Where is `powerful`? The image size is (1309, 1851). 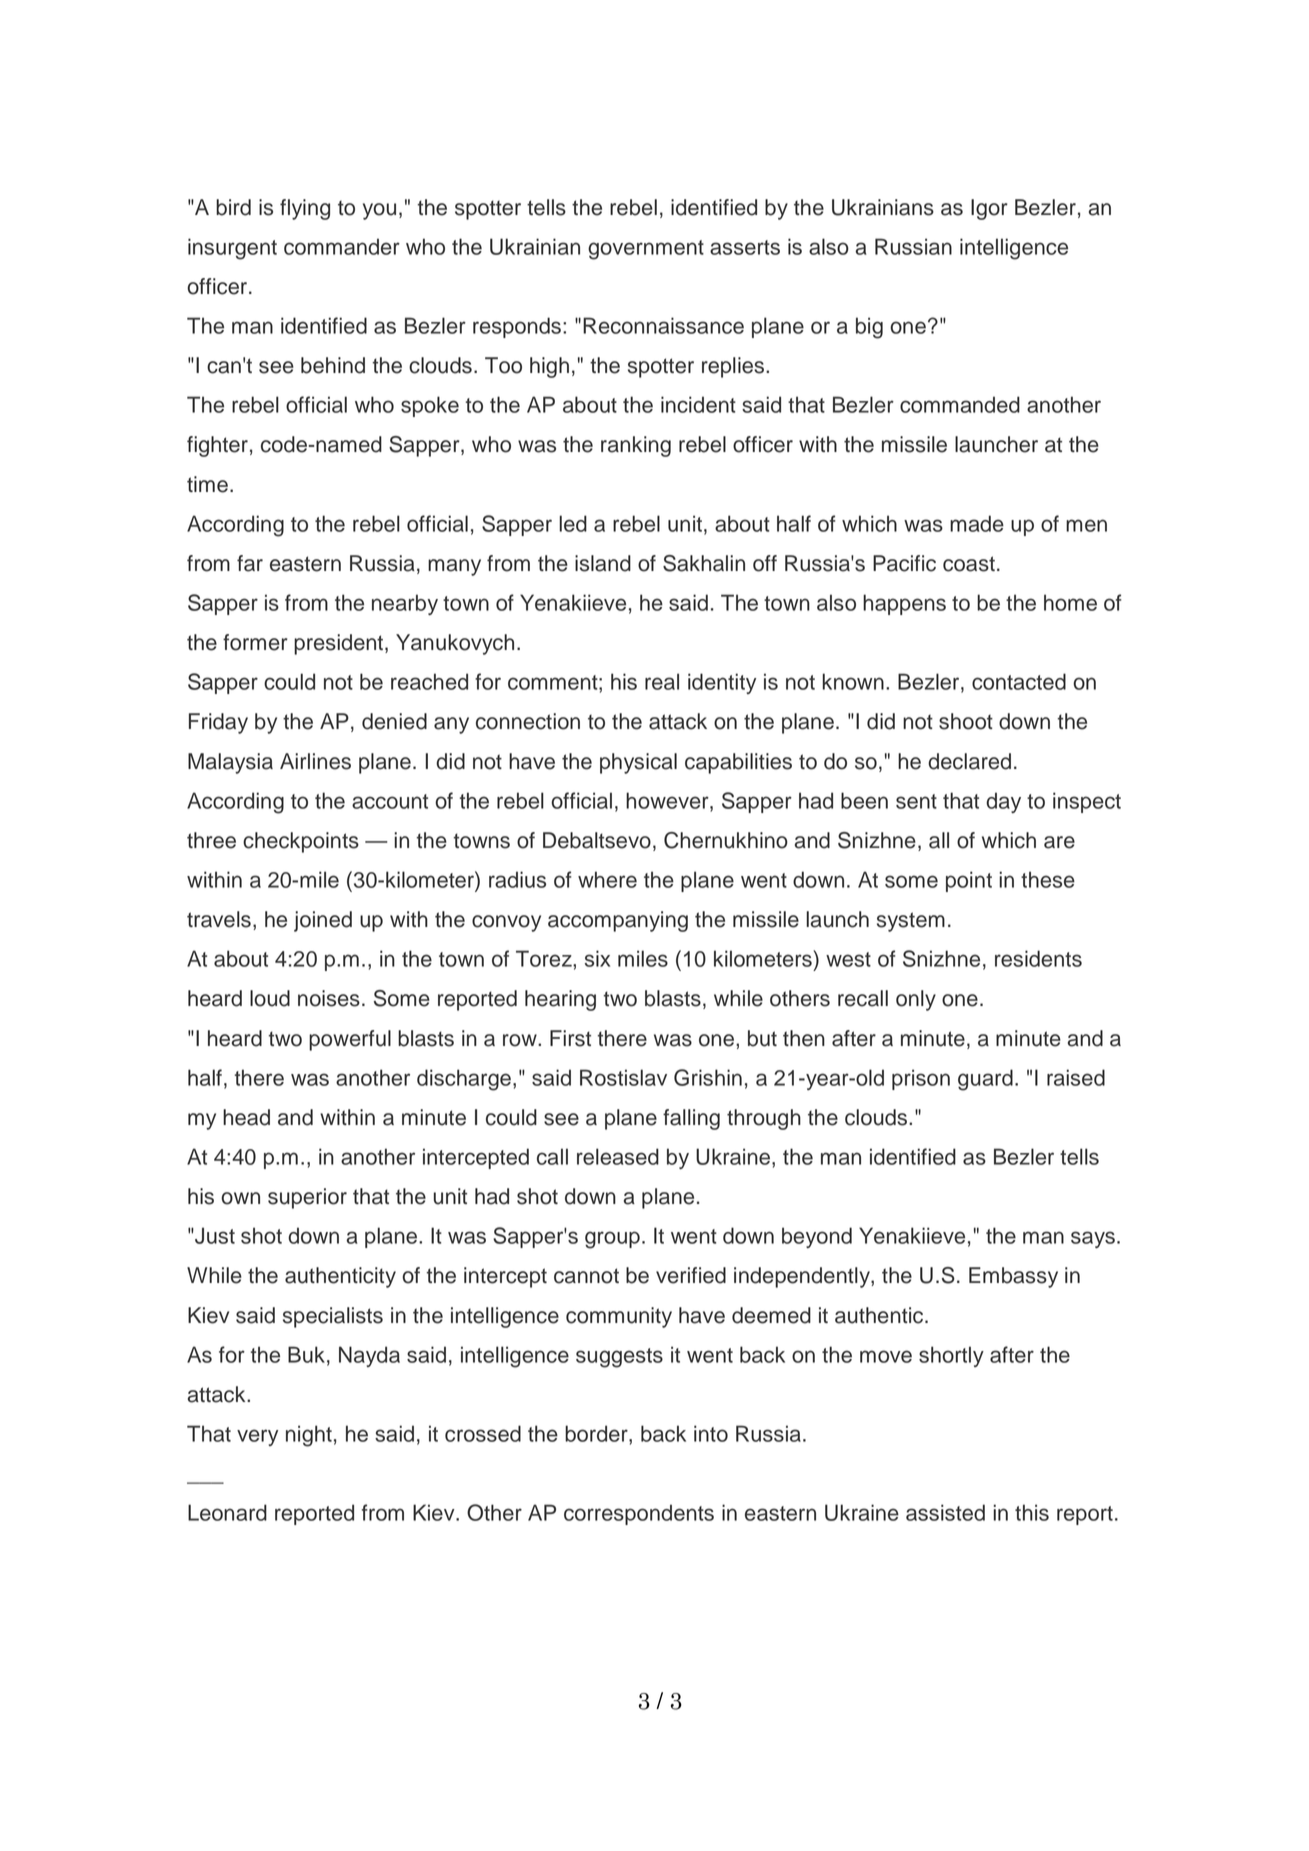
powerful is located at coordinates (350, 1040).
